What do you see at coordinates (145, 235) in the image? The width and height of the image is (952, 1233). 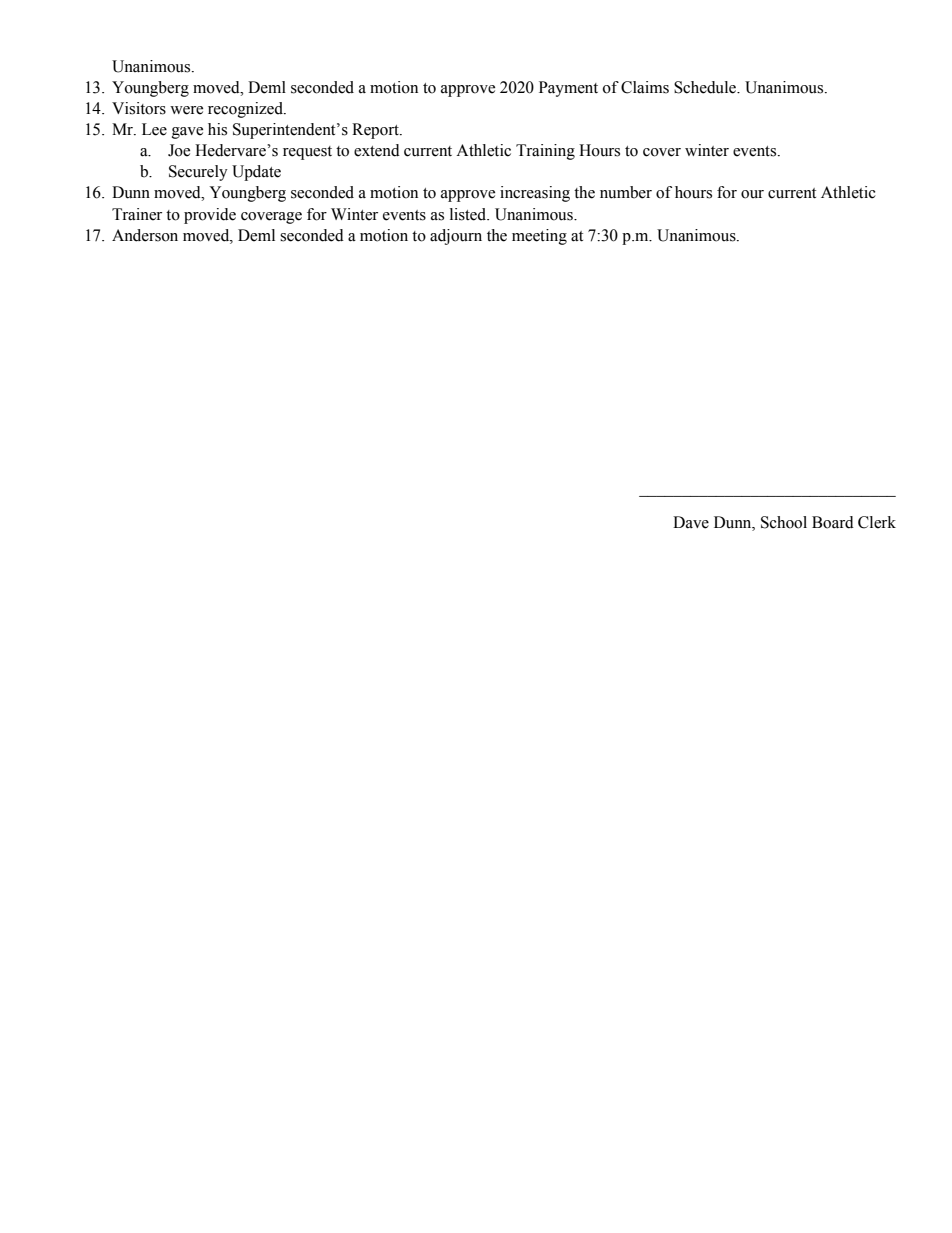 I see `Anderson` at bounding box center [145, 235].
